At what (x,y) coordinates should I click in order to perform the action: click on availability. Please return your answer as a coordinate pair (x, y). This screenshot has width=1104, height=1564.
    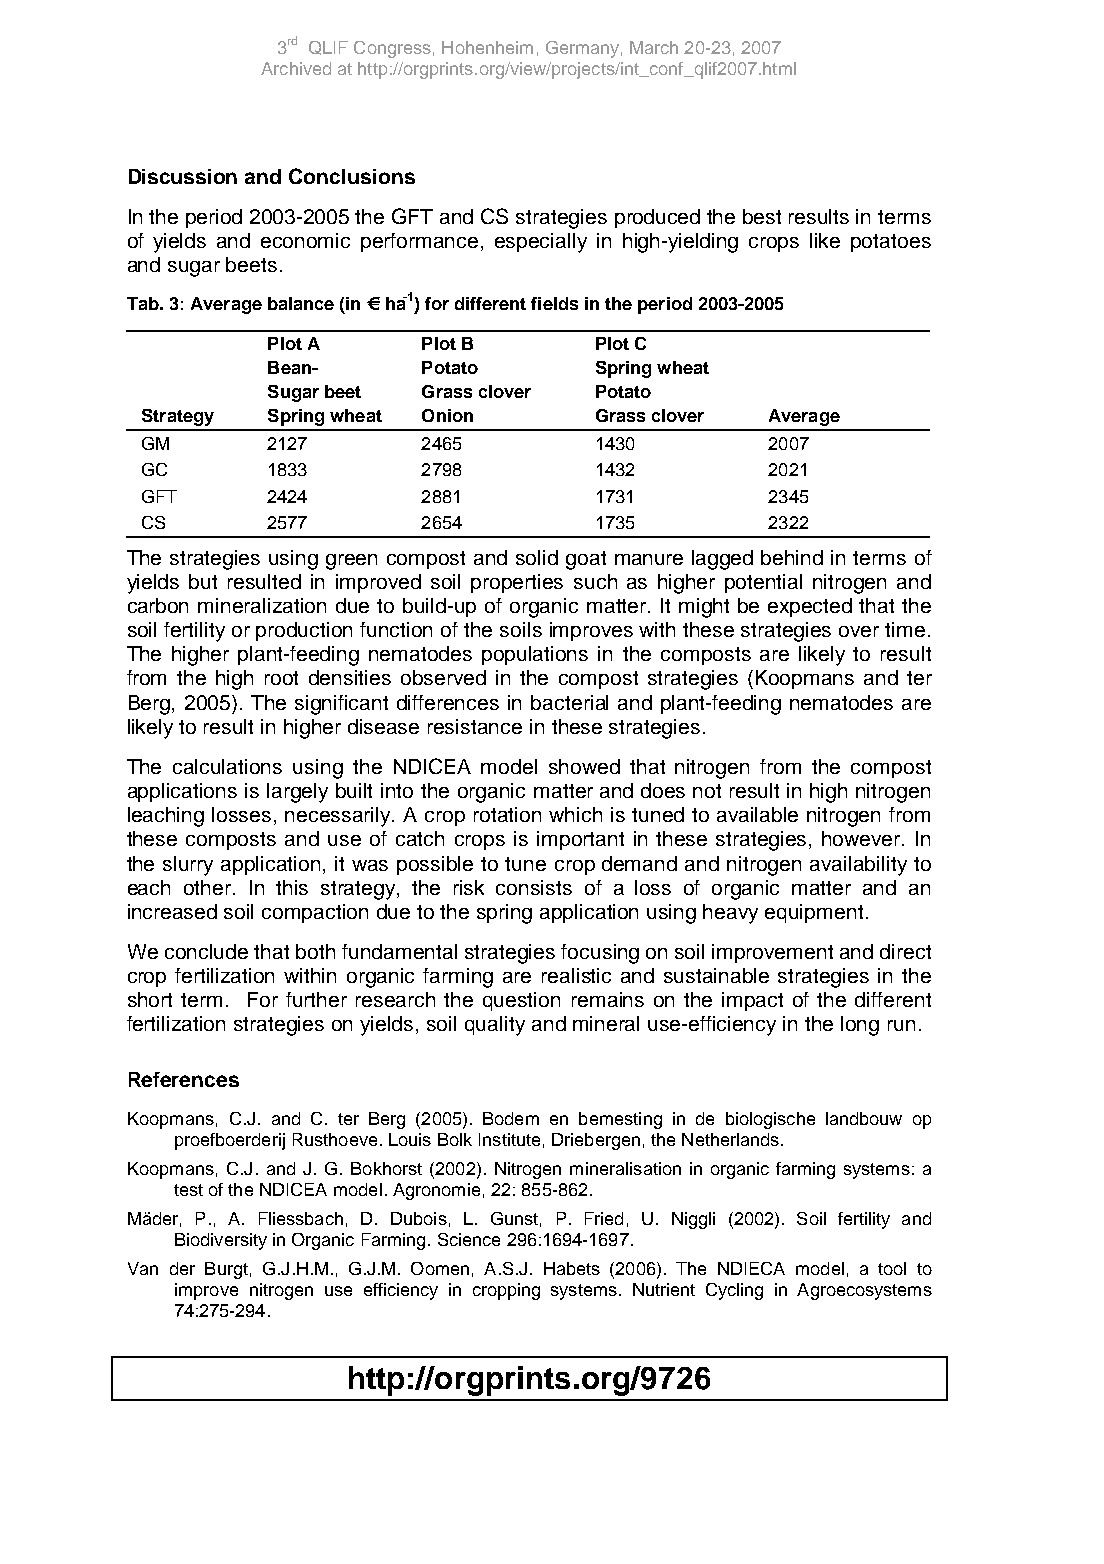
    Looking at the image, I should click on (858, 866).
